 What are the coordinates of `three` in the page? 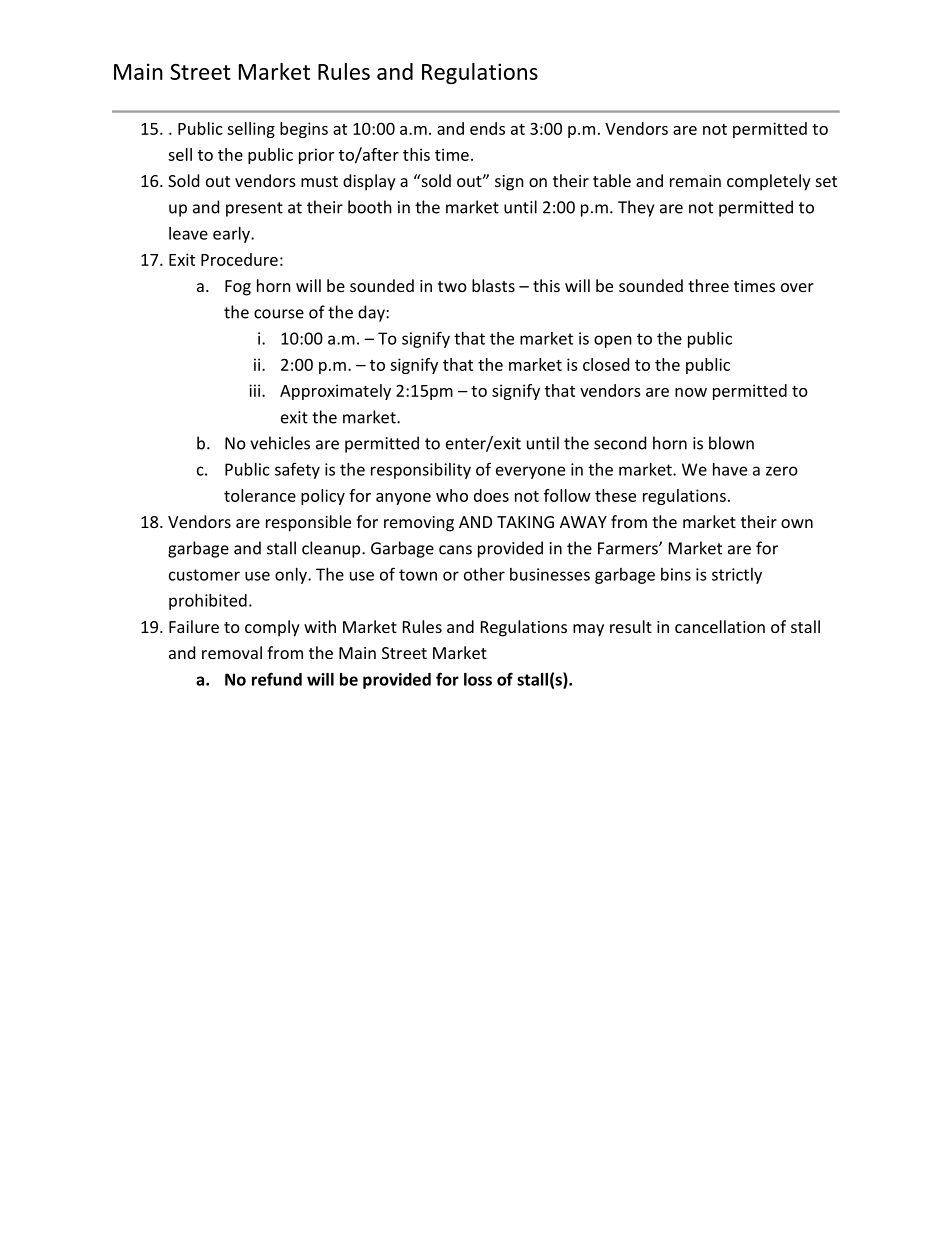 It's located at (708, 285).
